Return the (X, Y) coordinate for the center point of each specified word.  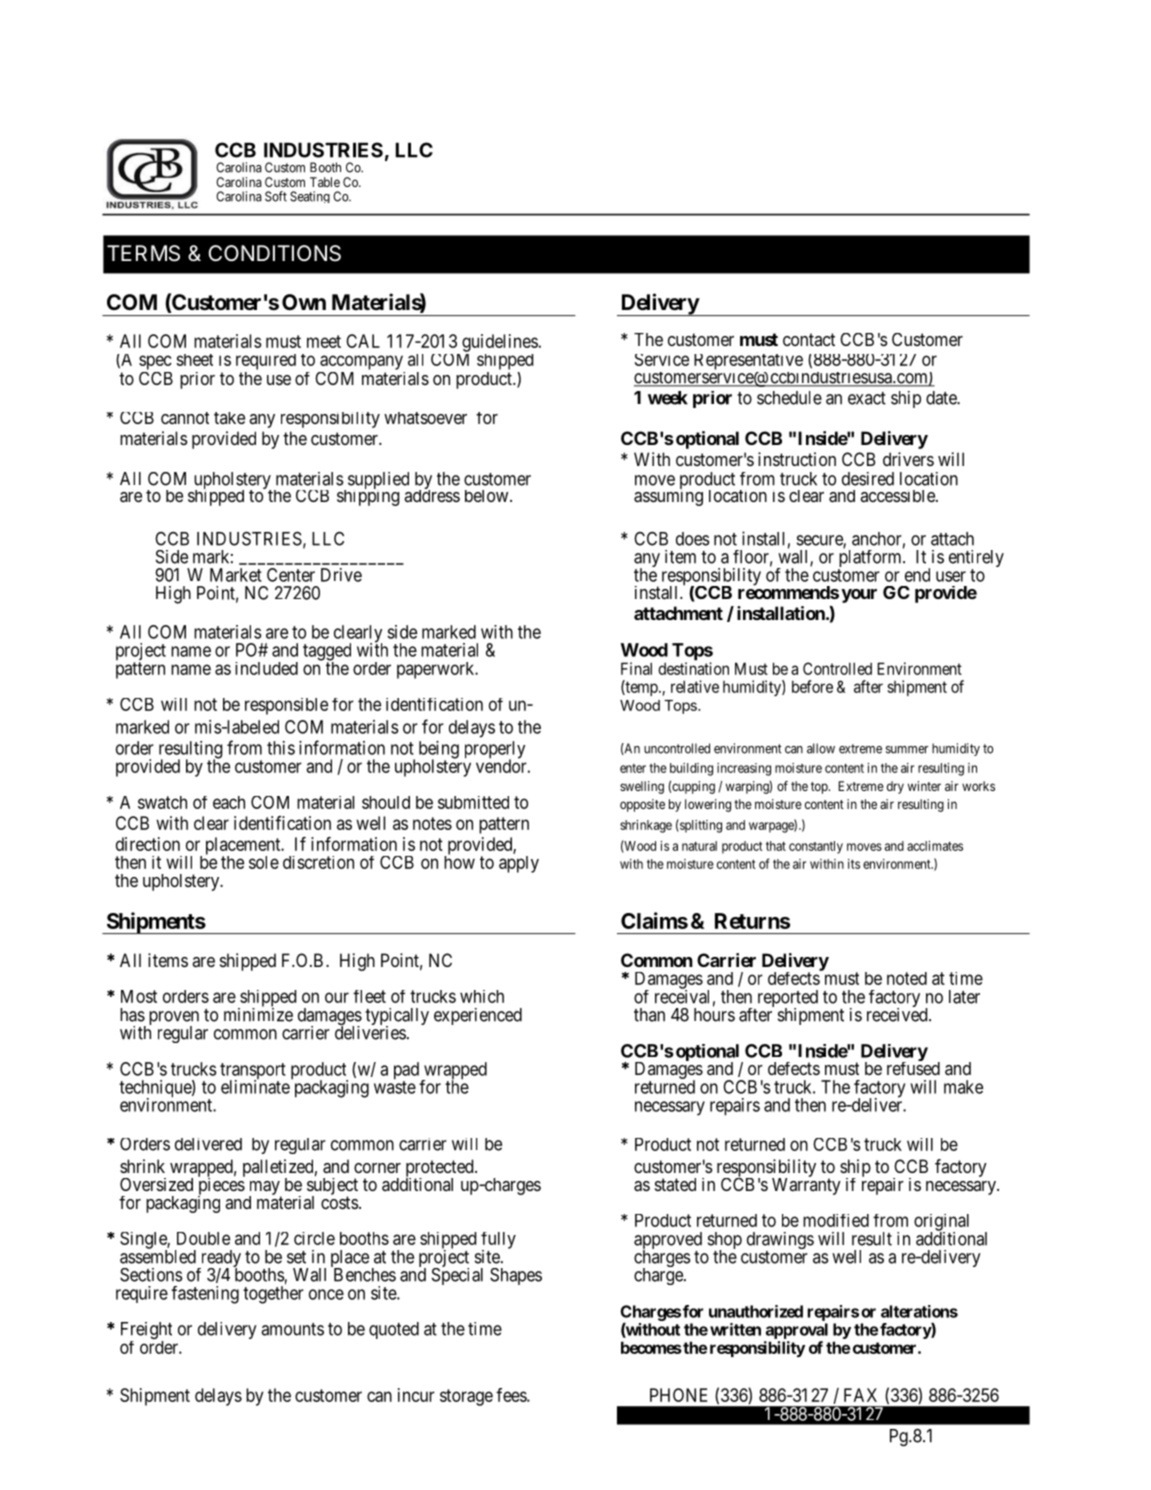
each (229, 802)
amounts (292, 1329)
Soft (276, 196)
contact (809, 339)
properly (495, 751)
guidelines (500, 343)
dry (895, 787)
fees (512, 1395)
